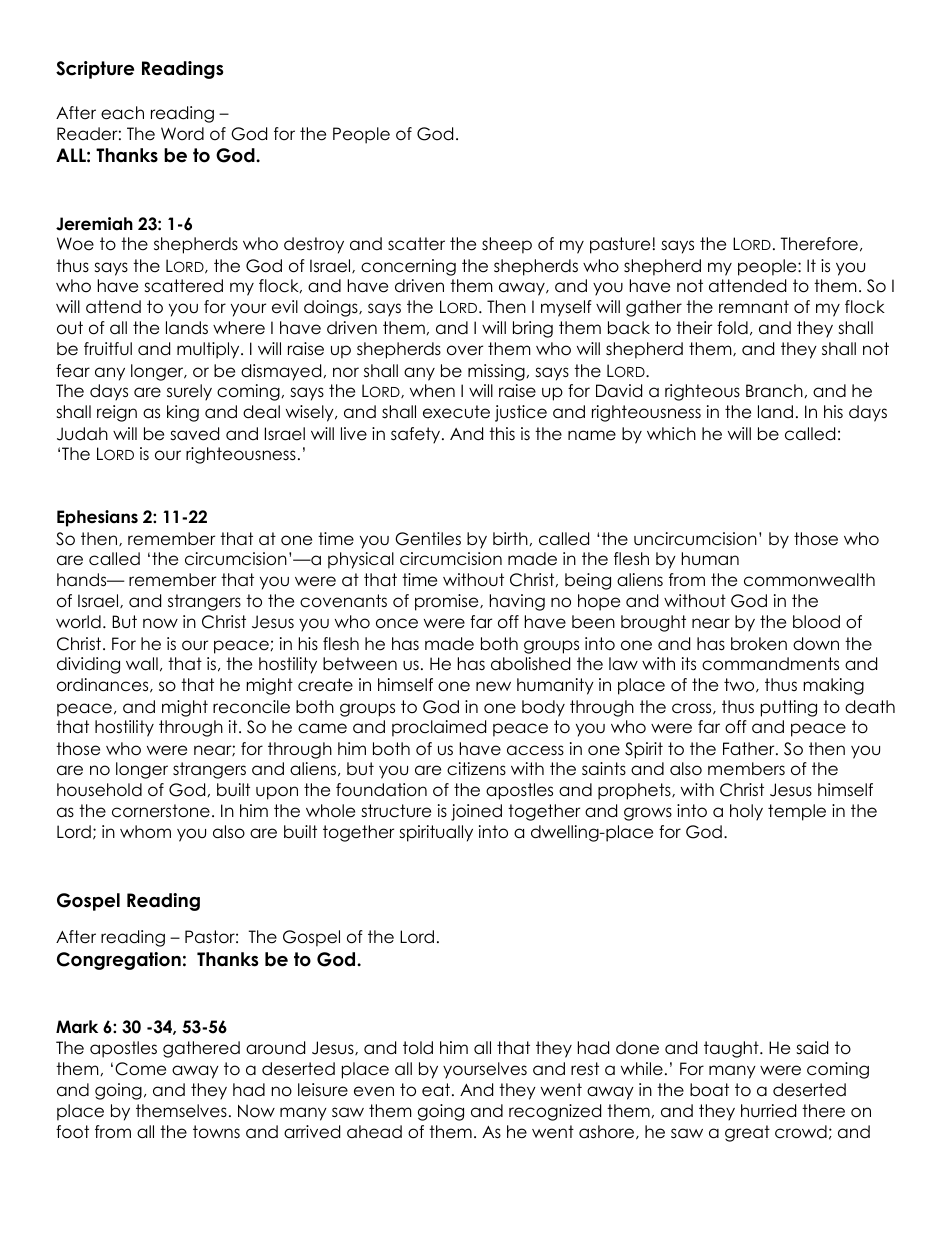 Image resolution: width=952 pixels, height=1233 pixels. I want to click on over, so click(465, 350).
